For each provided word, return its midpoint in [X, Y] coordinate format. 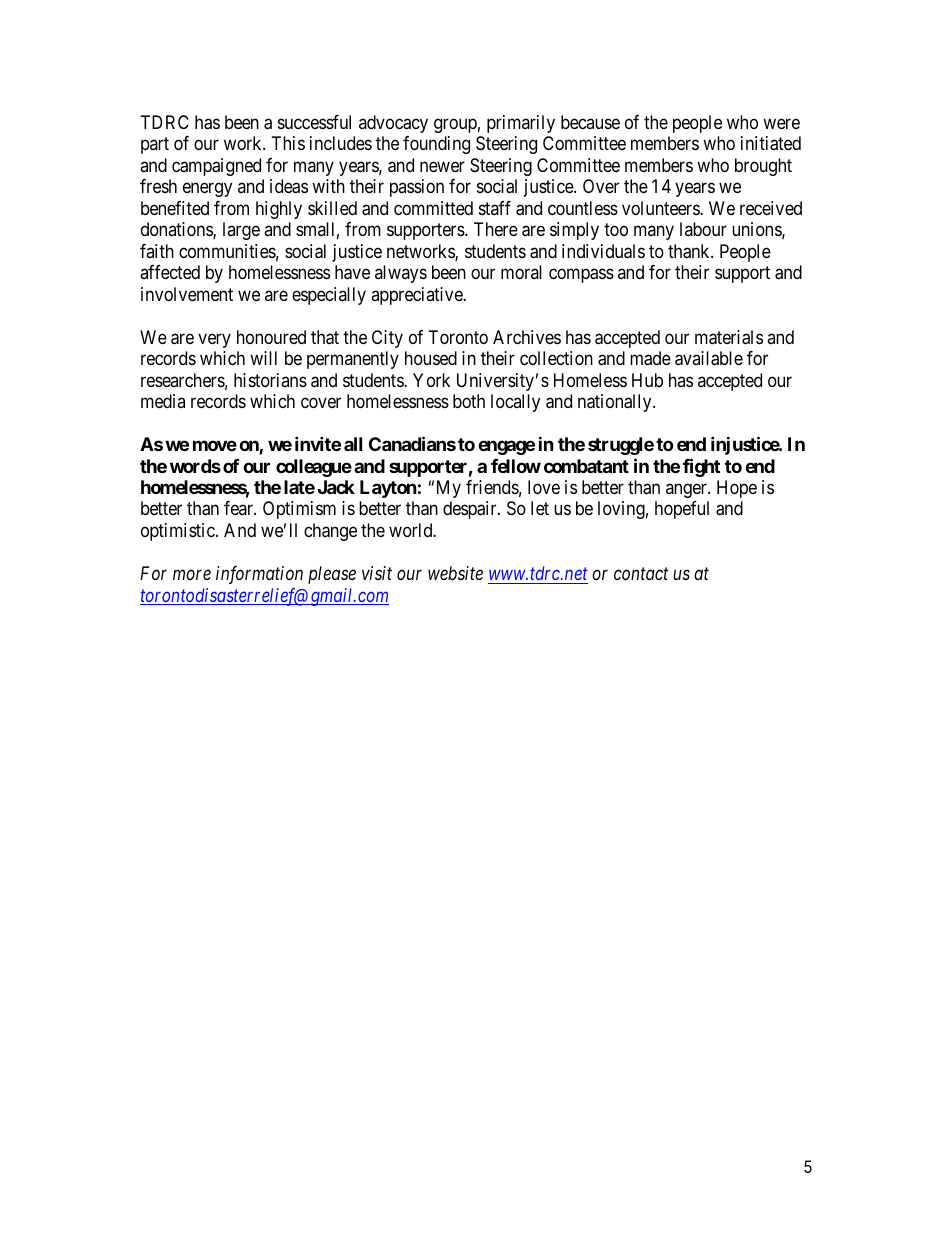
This [288, 143]
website [455, 573]
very [214, 340]
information [259, 575]
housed [431, 358]
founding [436, 145]
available [709, 358]
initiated [771, 143]
